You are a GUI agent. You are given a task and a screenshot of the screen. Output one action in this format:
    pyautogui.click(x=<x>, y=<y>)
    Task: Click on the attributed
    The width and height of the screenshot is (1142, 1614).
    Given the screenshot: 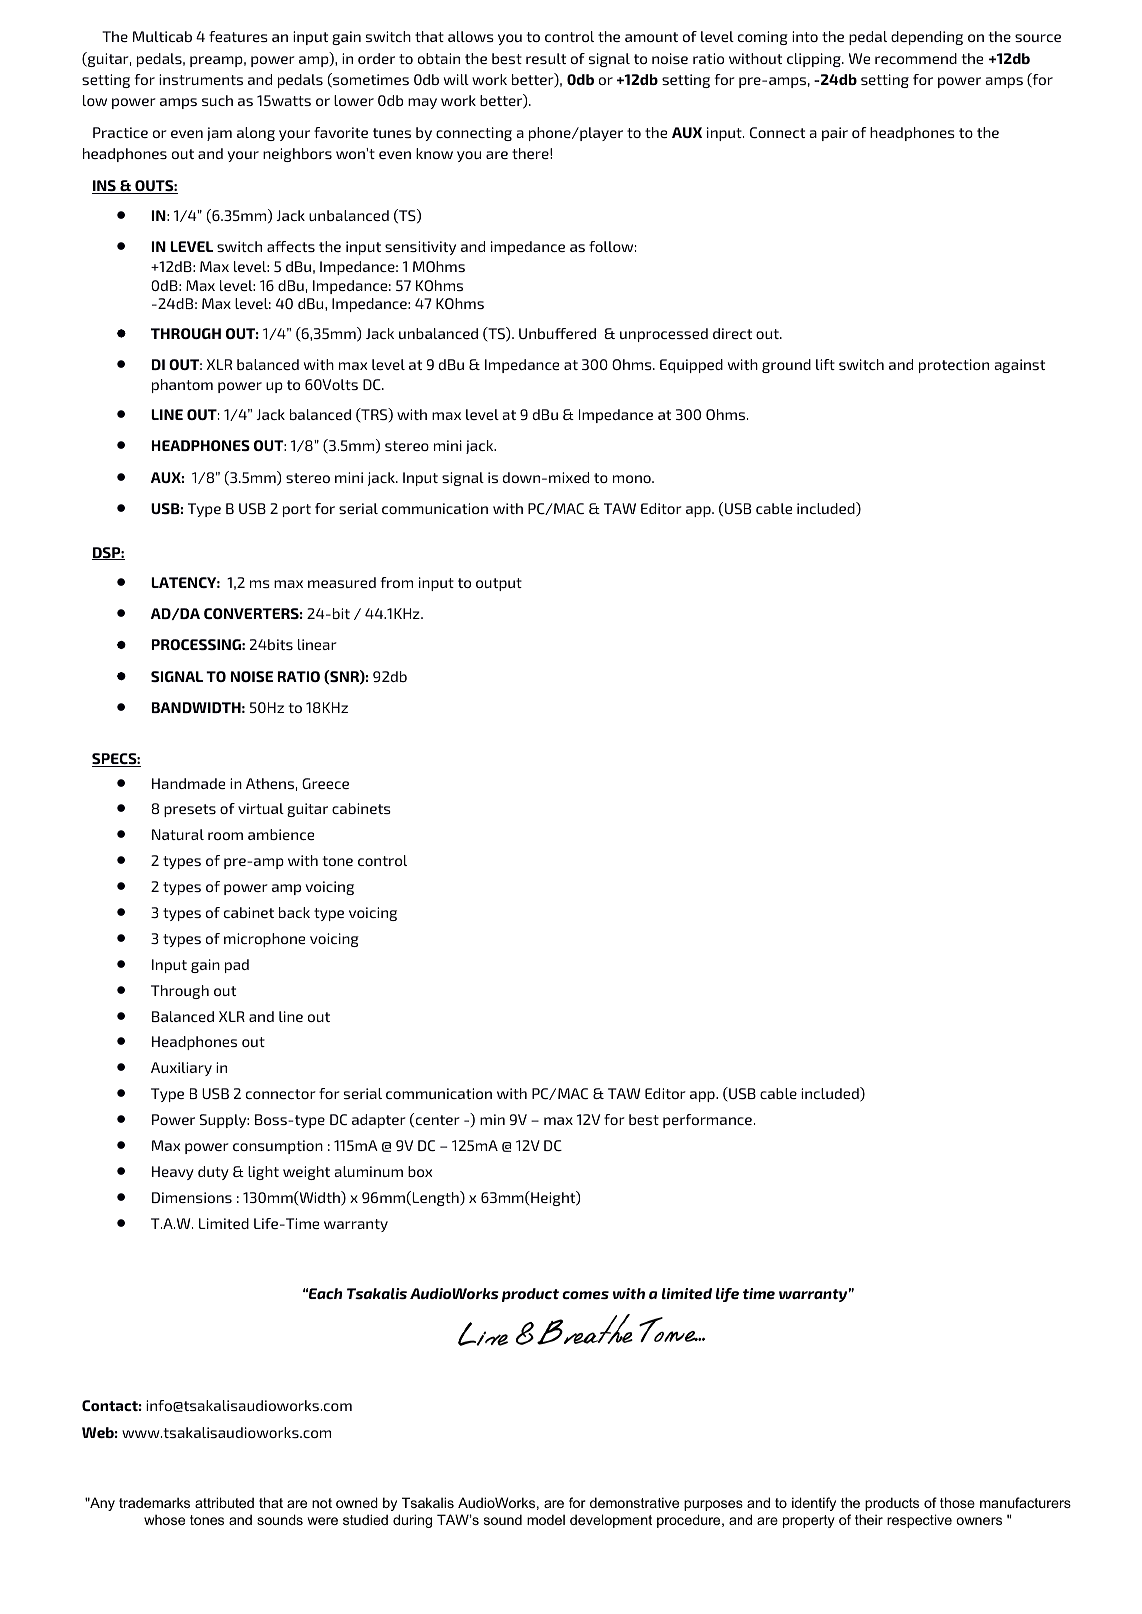 What is the action you would take?
    pyautogui.click(x=224, y=1502)
